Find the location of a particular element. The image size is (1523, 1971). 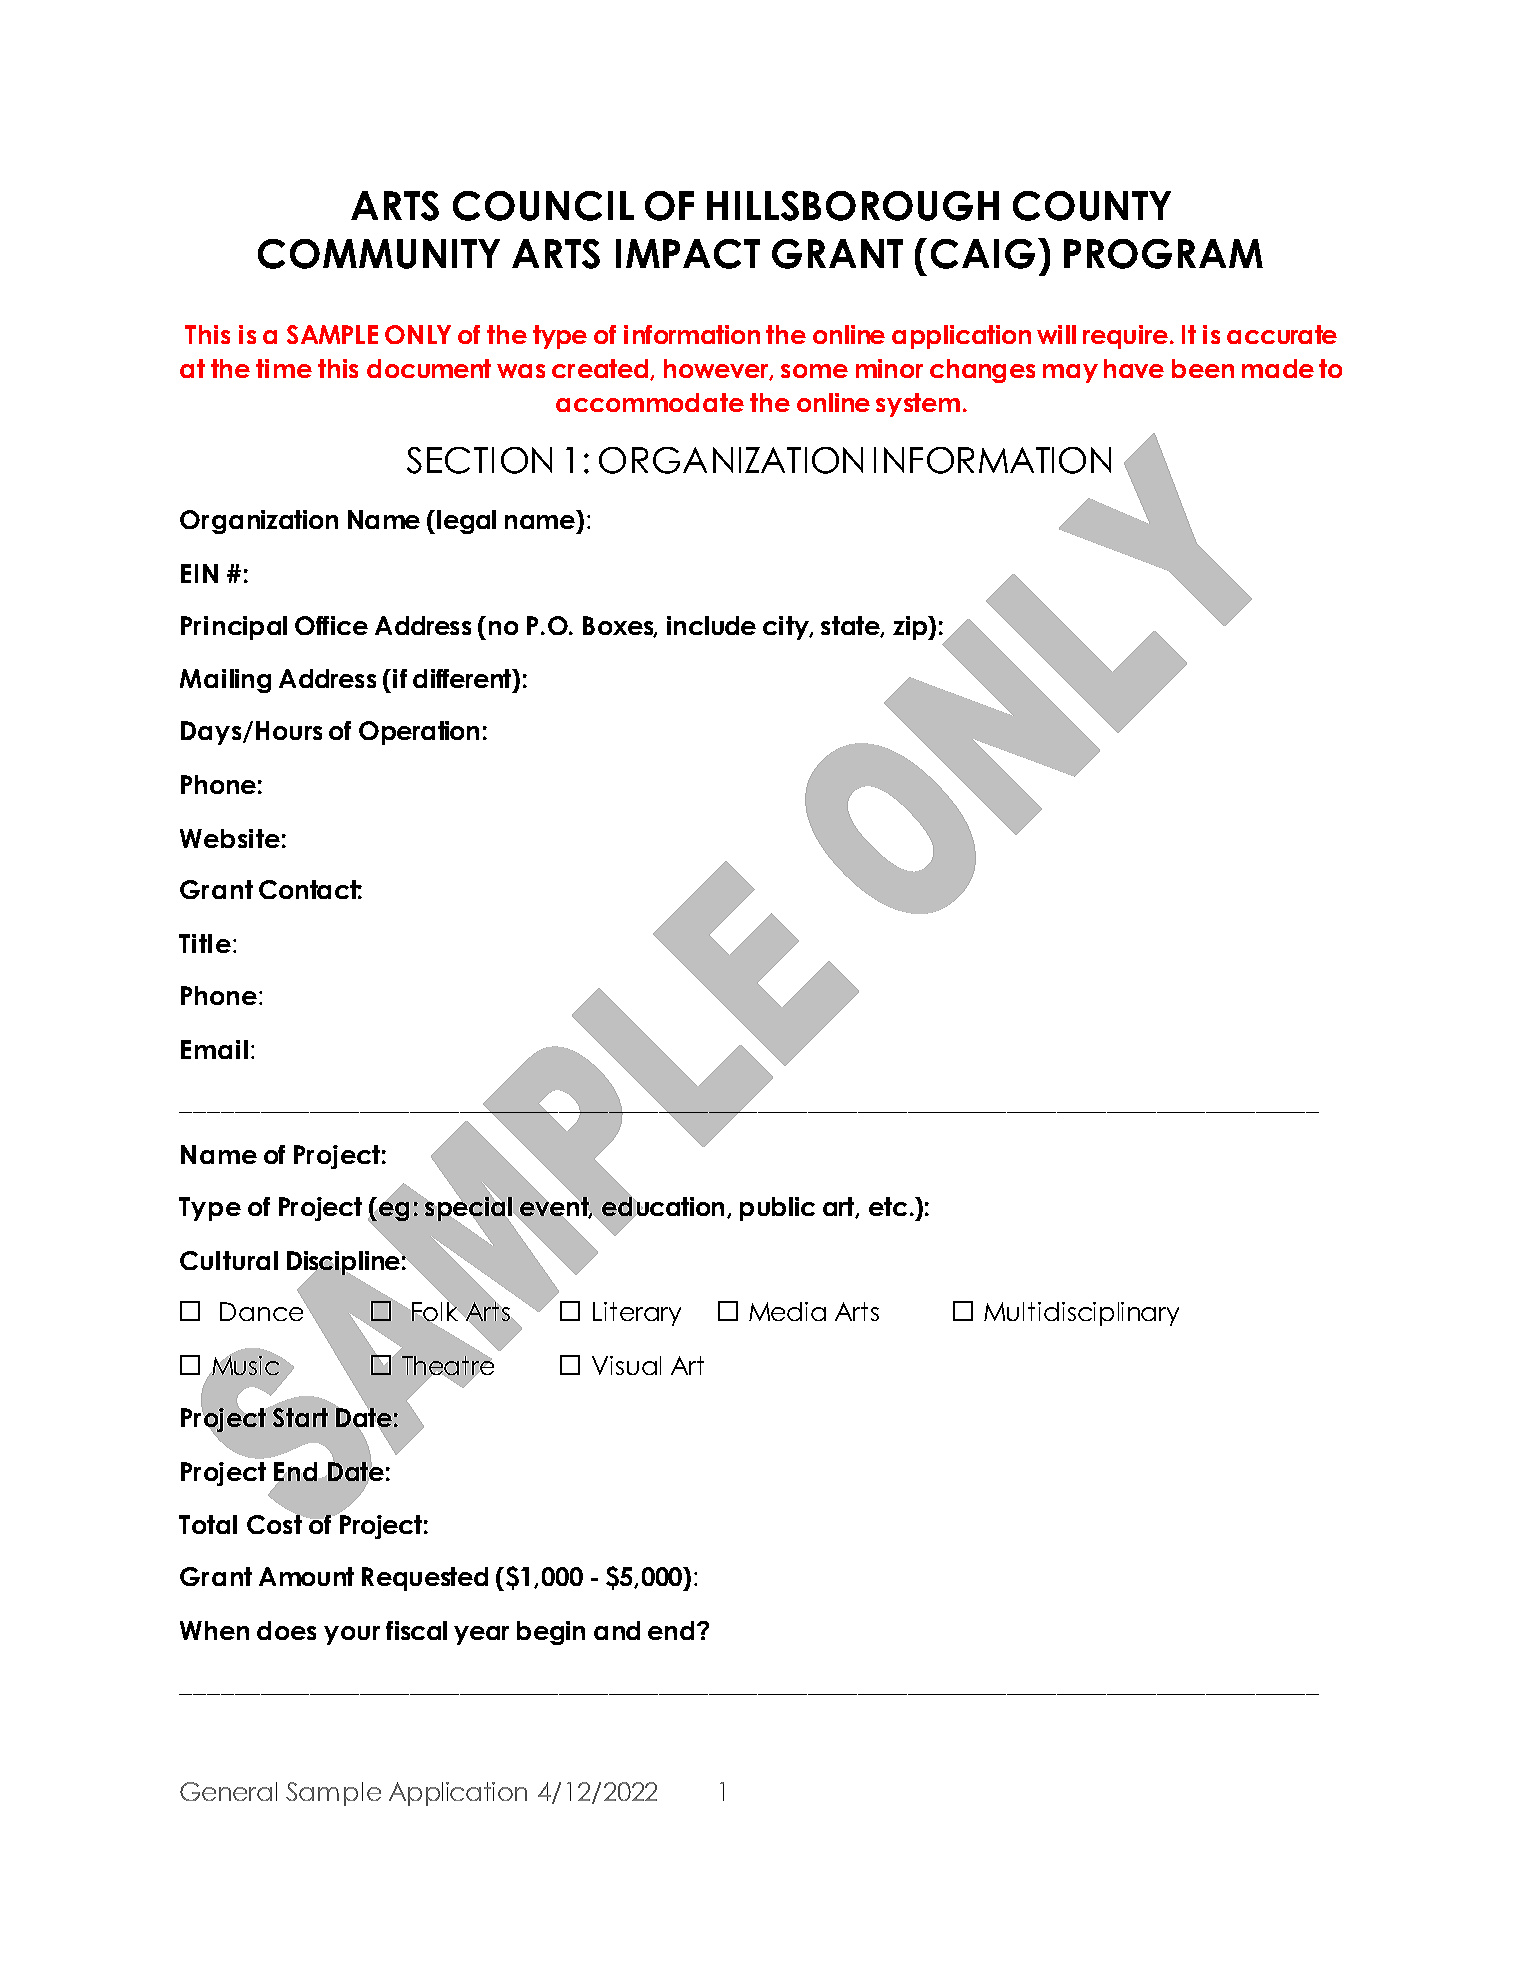

PROGRAM is located at coordinates (1163, 254).
